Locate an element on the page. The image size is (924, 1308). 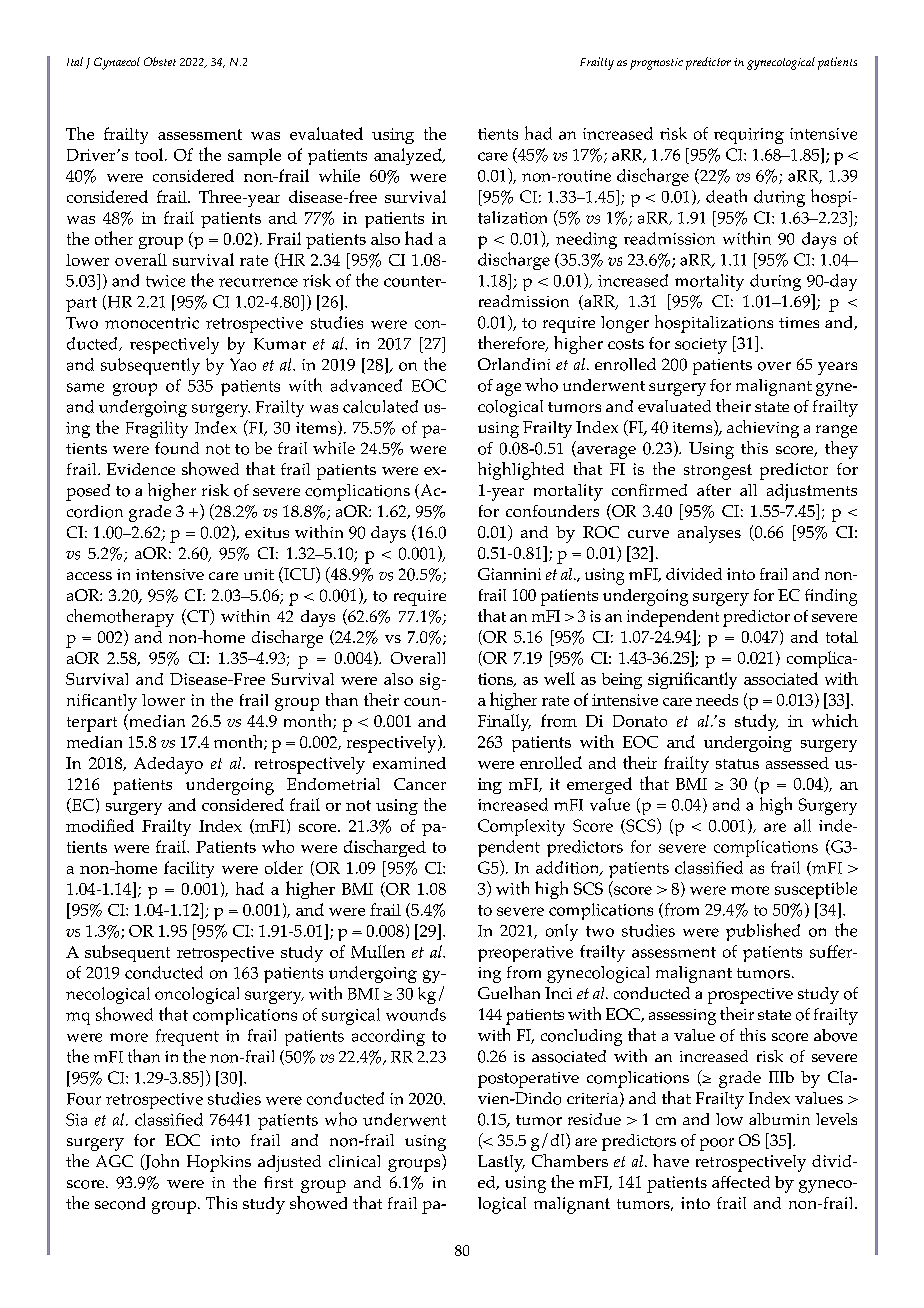
tool is located at coordinates (150, 154).
